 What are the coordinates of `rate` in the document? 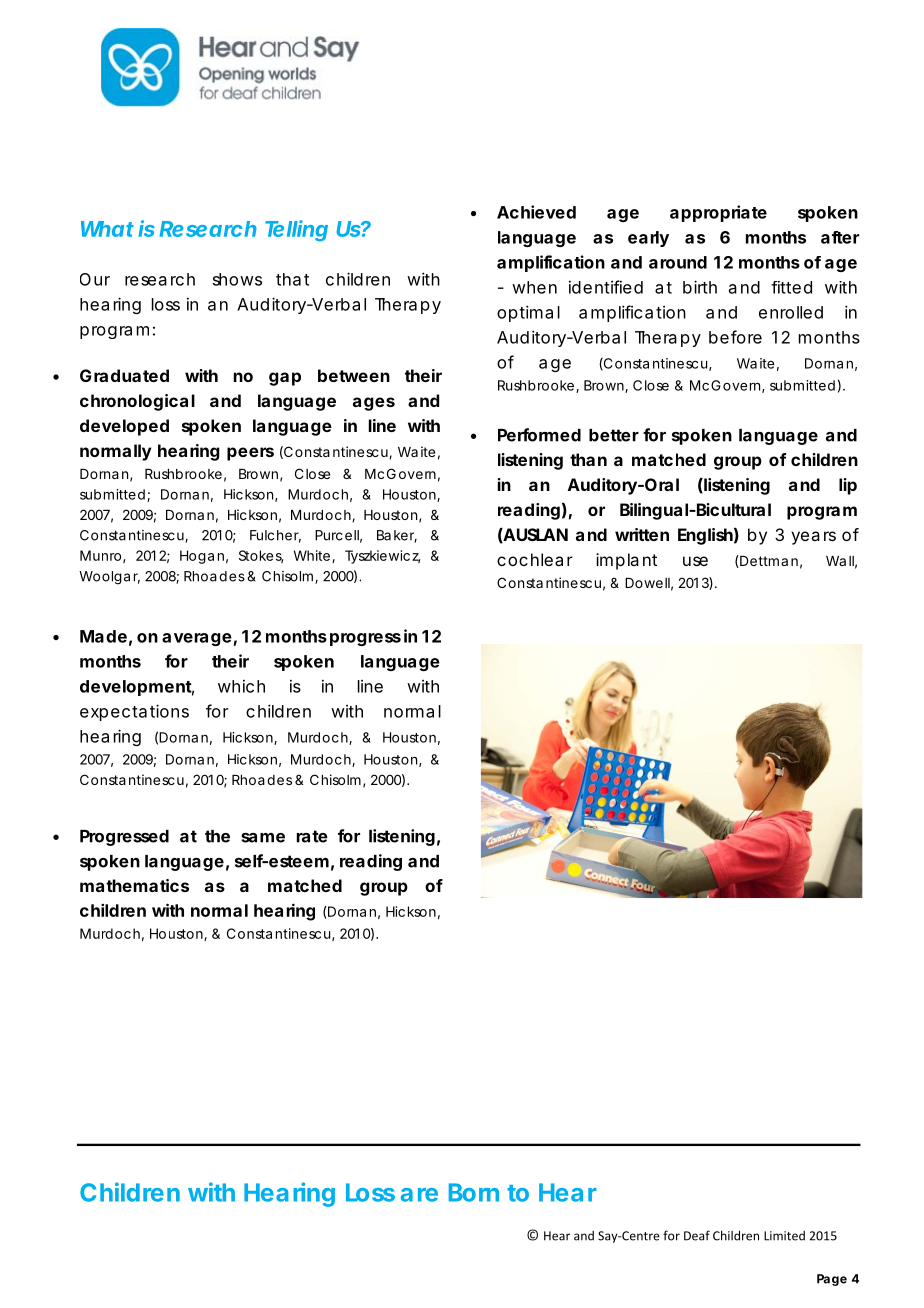 It's located at (312, 836).
